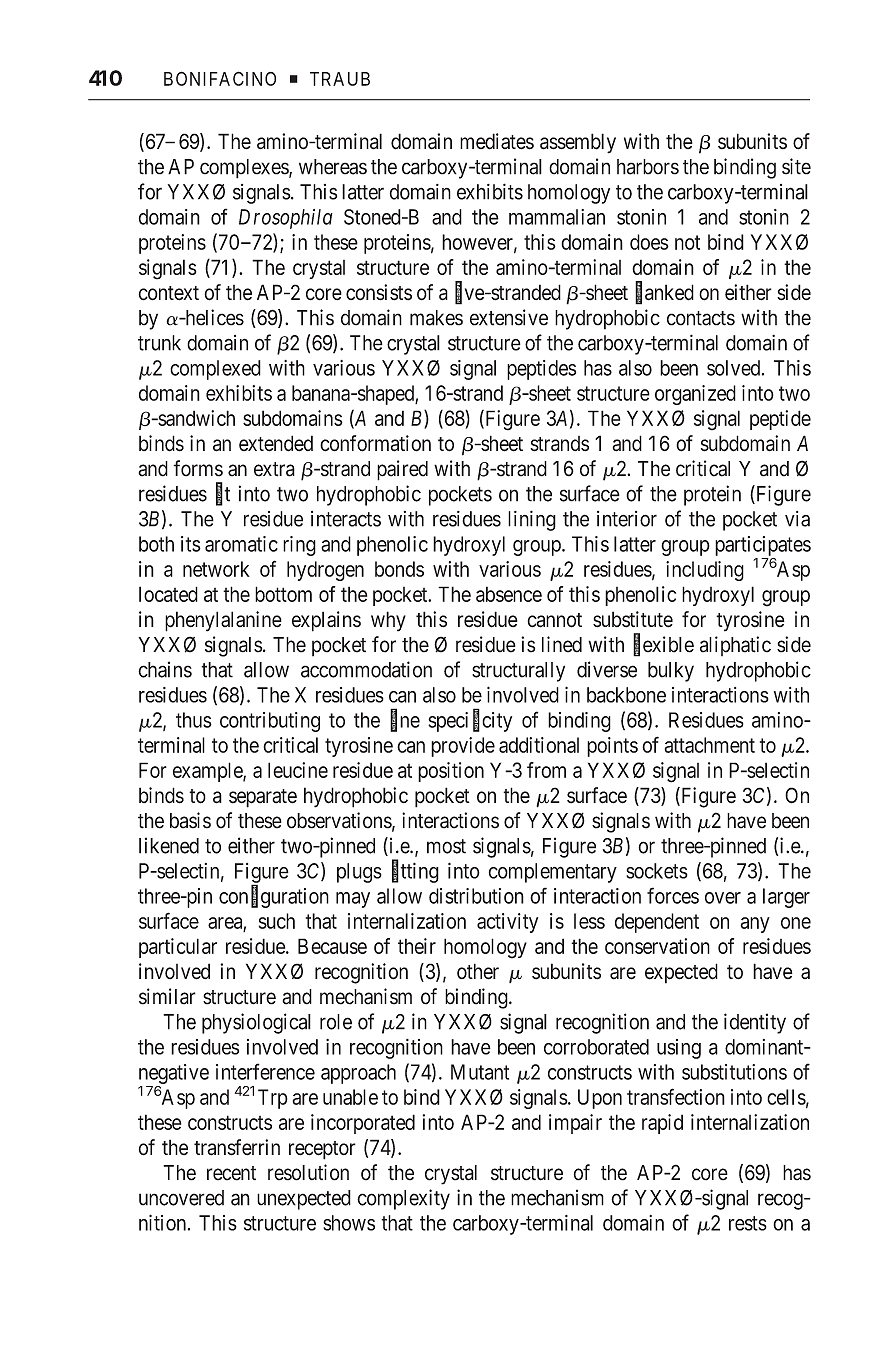  I want to click on Drosophila, so click(286, 219).
